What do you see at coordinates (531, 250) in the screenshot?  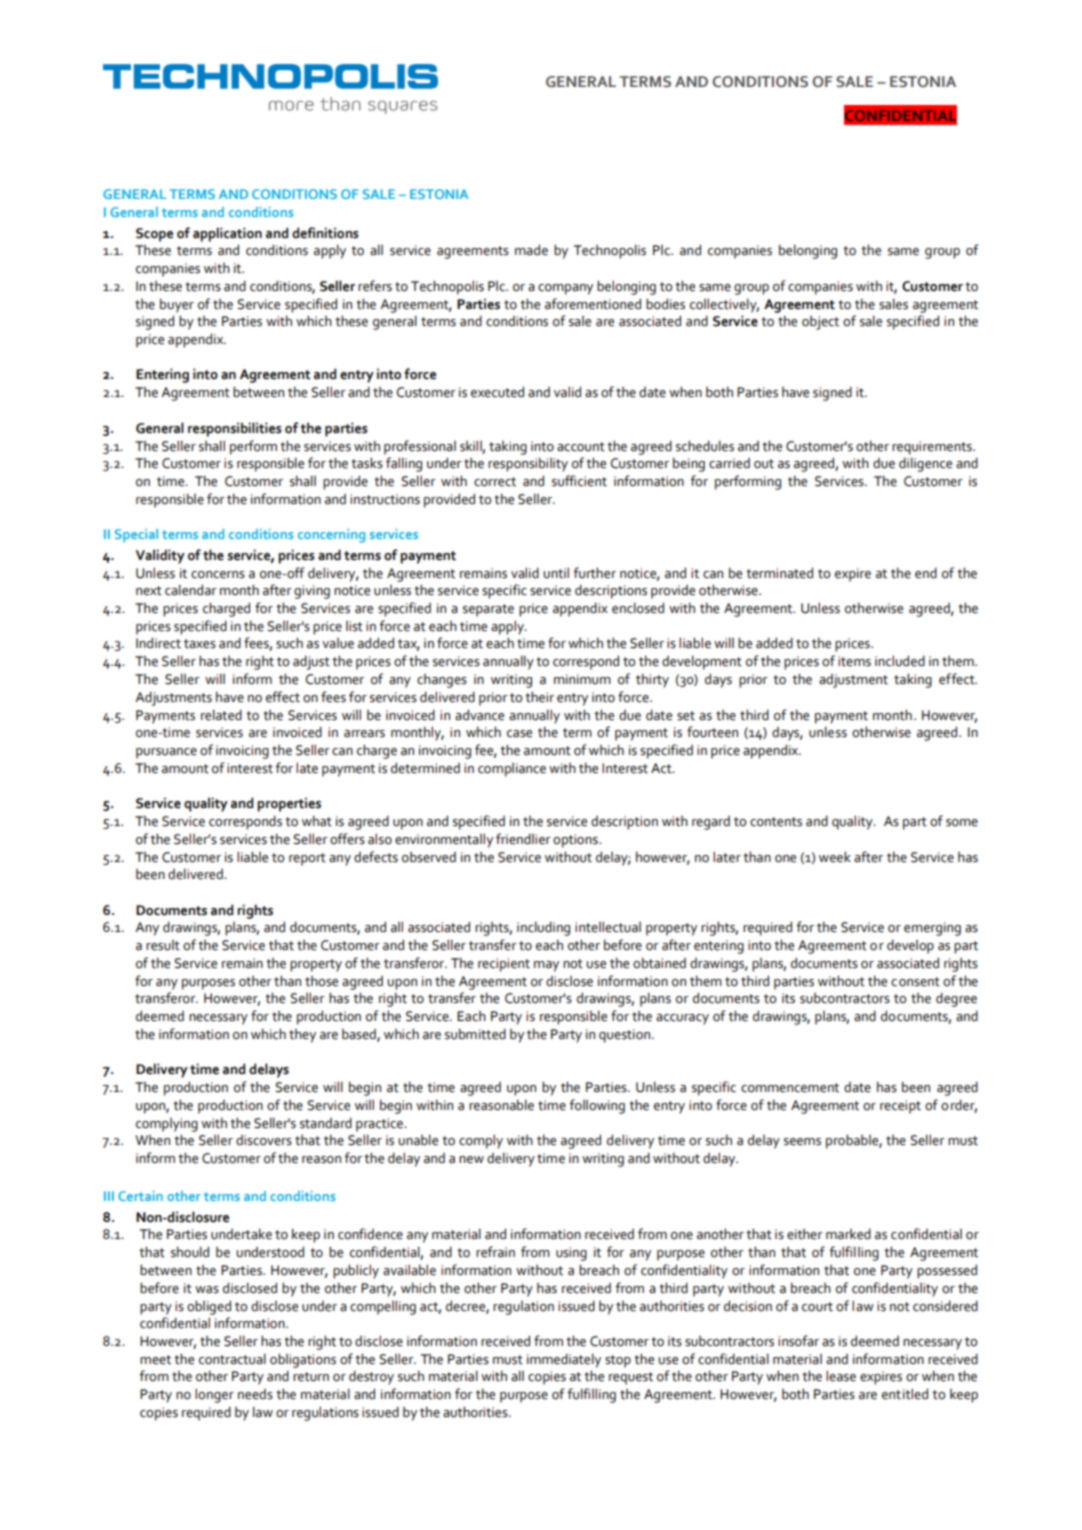 I see `made` at bounding box center [531, 250].
